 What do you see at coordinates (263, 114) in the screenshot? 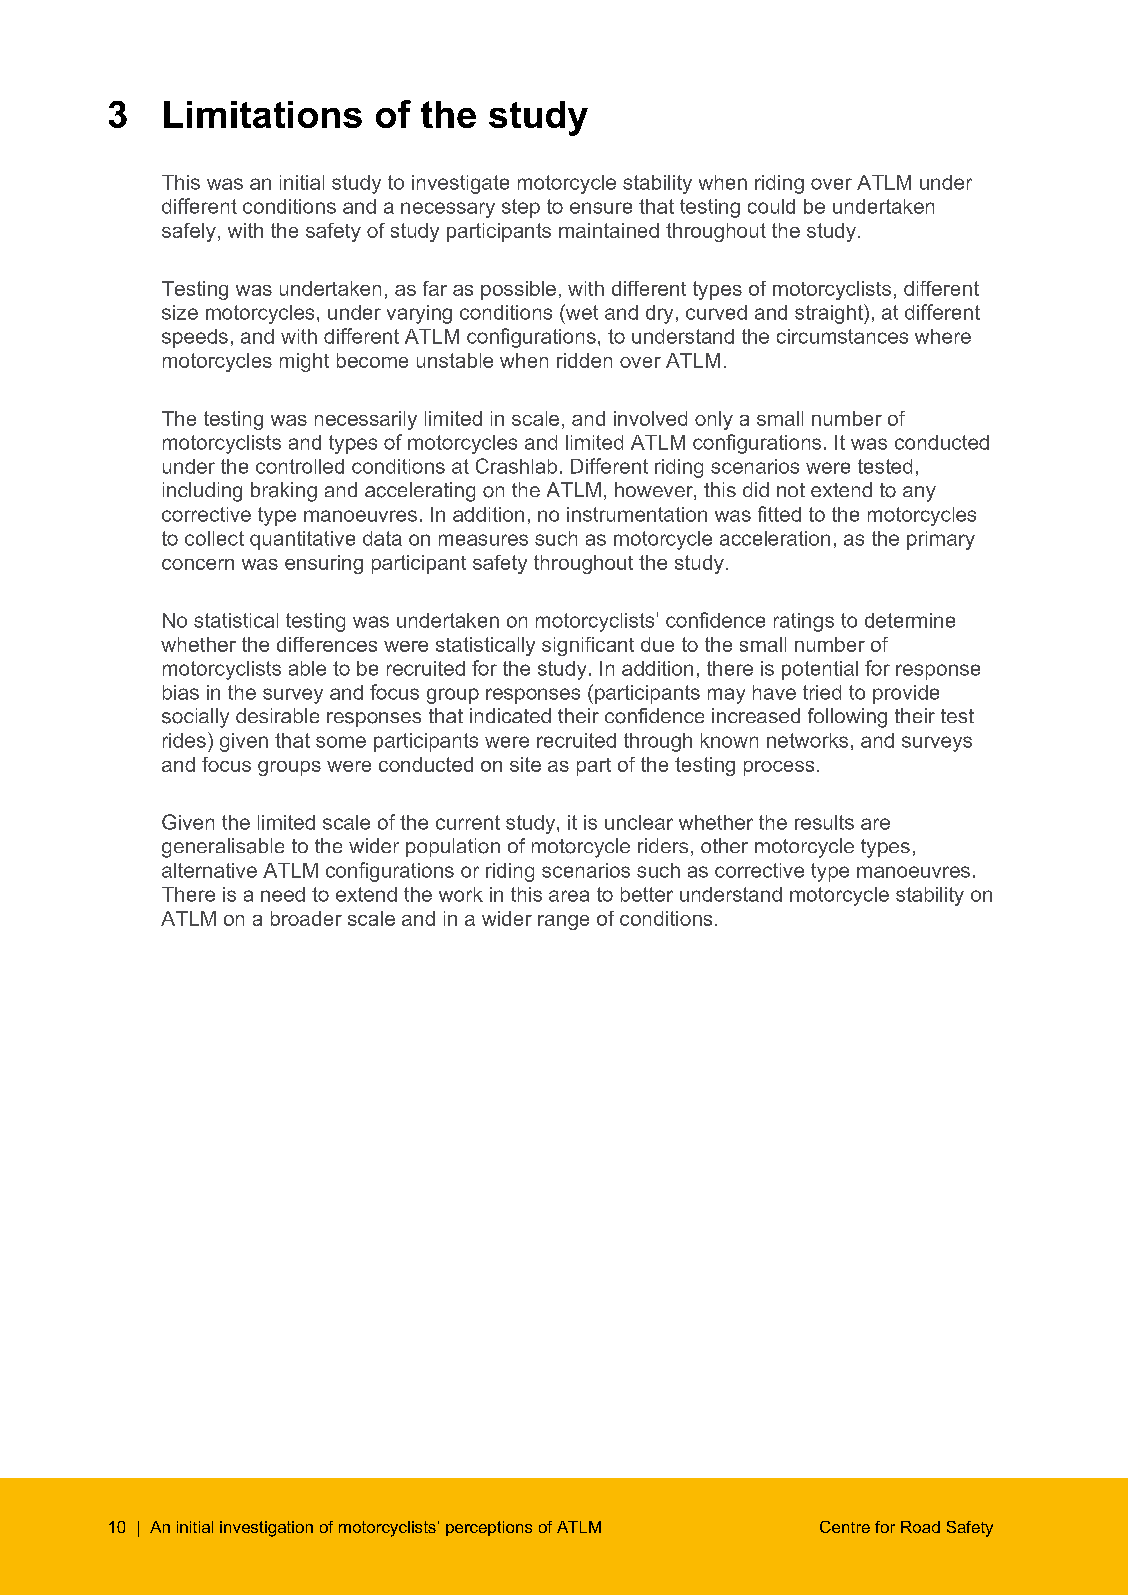
I see `Limitations` at bounding box center [263, 114].
